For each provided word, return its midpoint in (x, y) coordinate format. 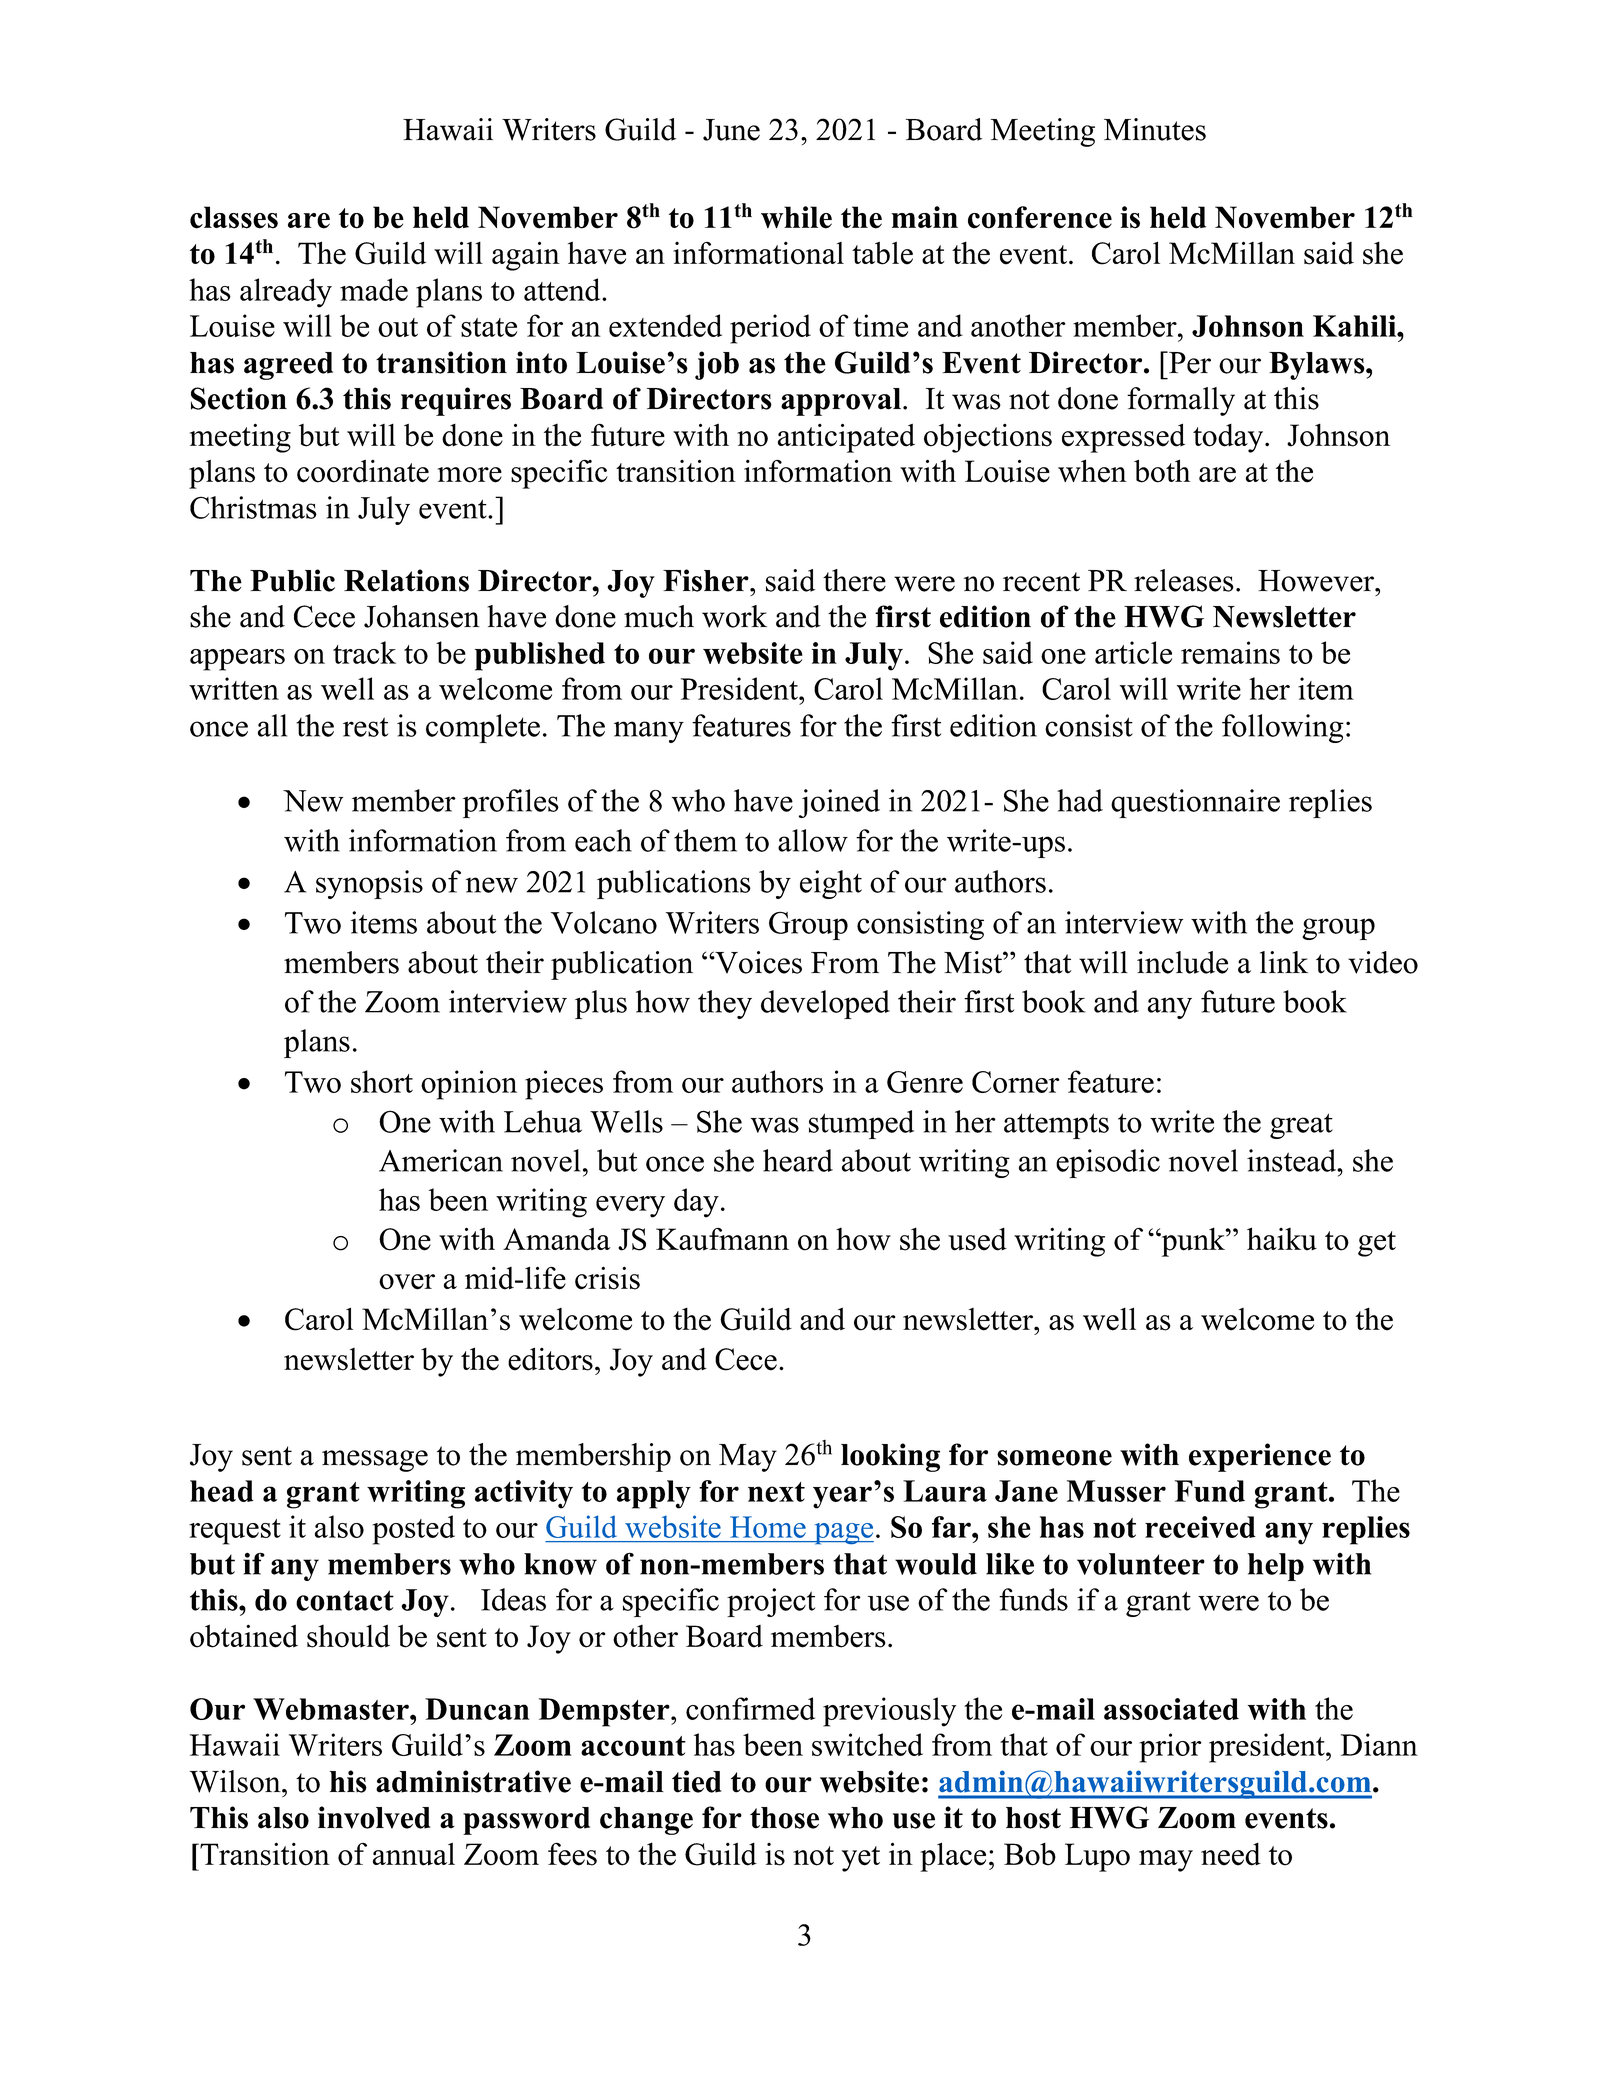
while (796, 217)
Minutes (1155, 129)
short (382, 1081)
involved (374, 1817)
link (1284, 962)
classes (234, 217)
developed (825, 1004)
